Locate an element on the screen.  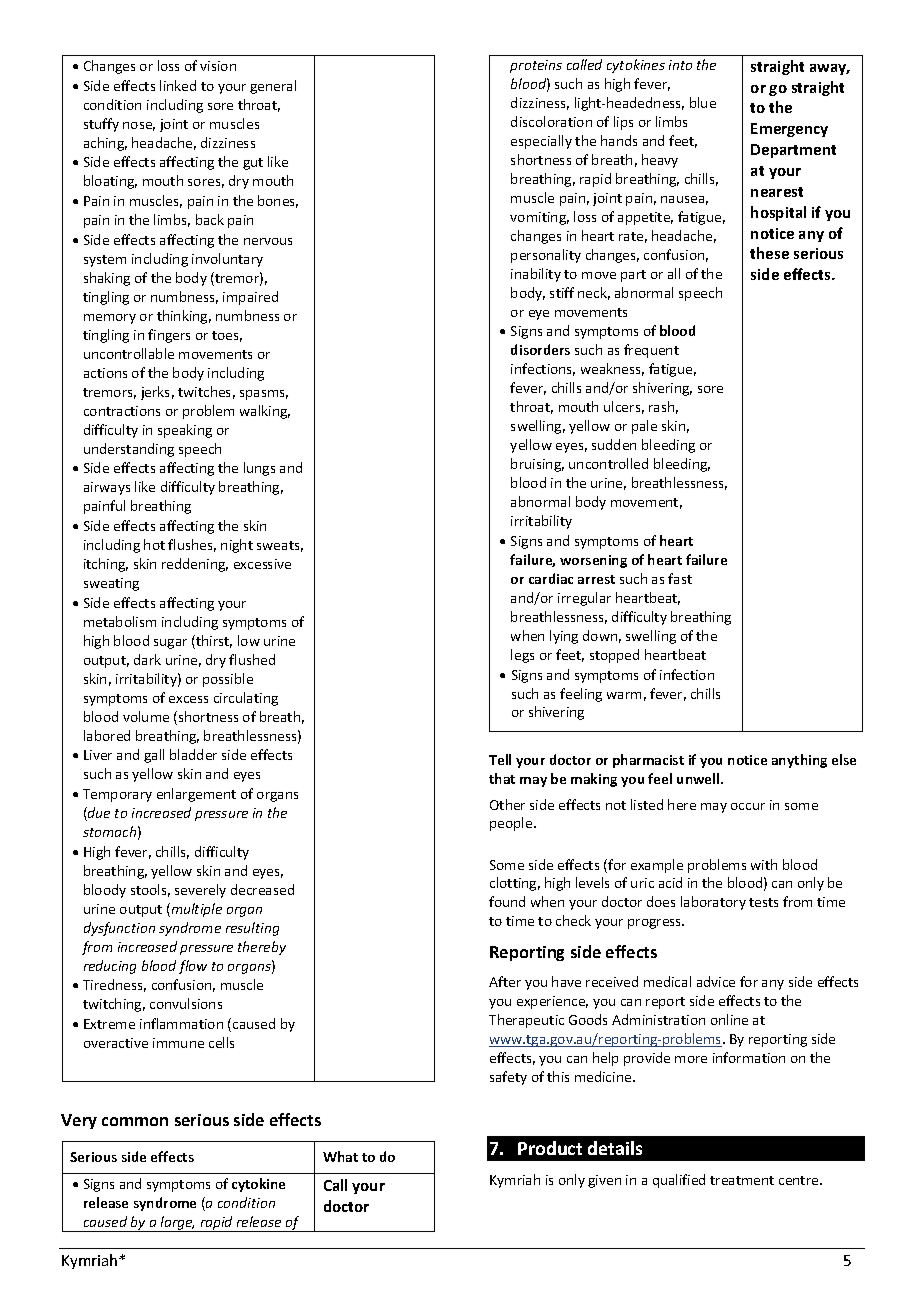
blue is located at coordinates (703, 102).
